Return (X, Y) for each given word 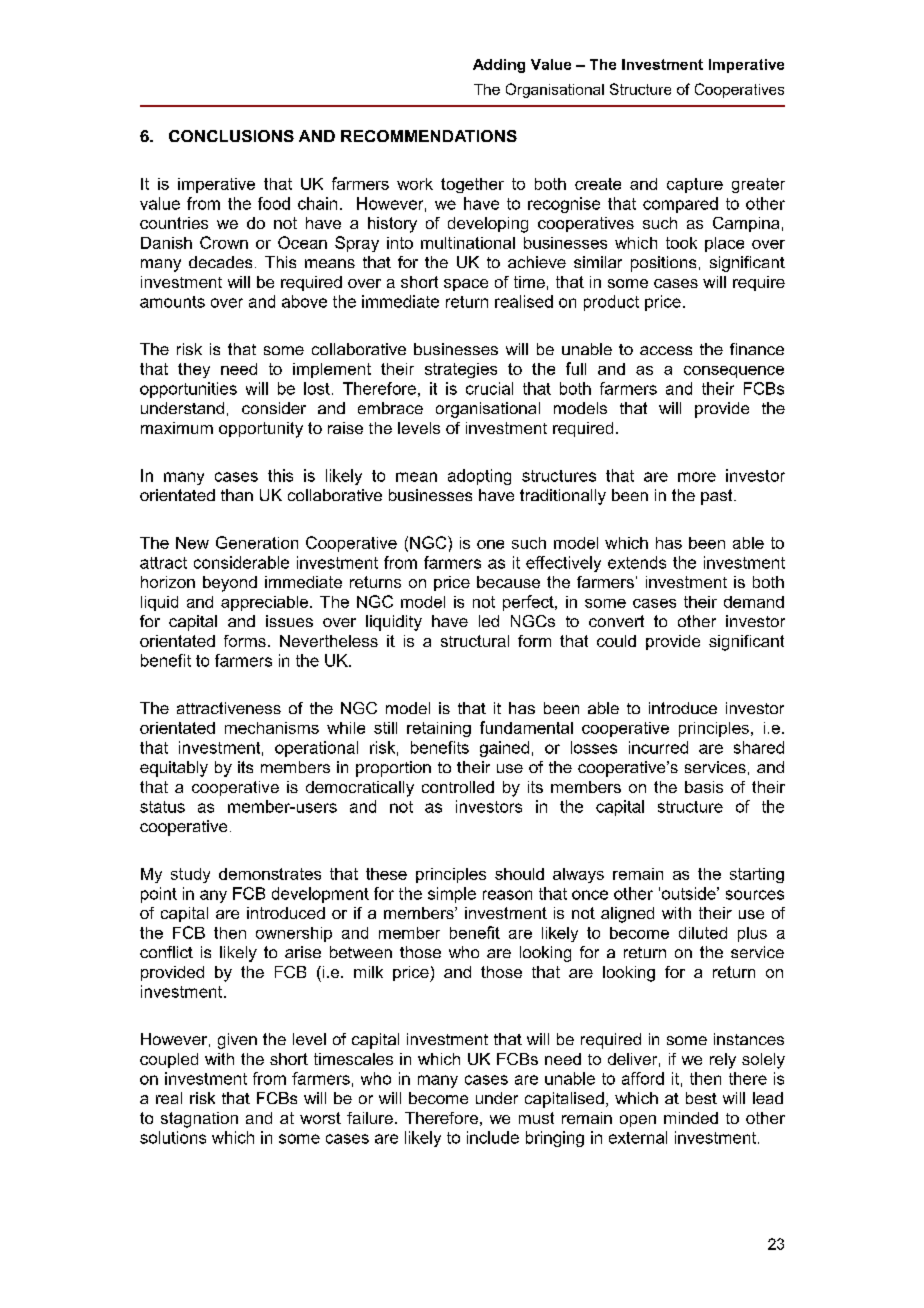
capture (695, 185)
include (493, 1137)
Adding (499, 66)
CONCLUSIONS (231, 136)
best (701, 1098)
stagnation (199, 1120)
